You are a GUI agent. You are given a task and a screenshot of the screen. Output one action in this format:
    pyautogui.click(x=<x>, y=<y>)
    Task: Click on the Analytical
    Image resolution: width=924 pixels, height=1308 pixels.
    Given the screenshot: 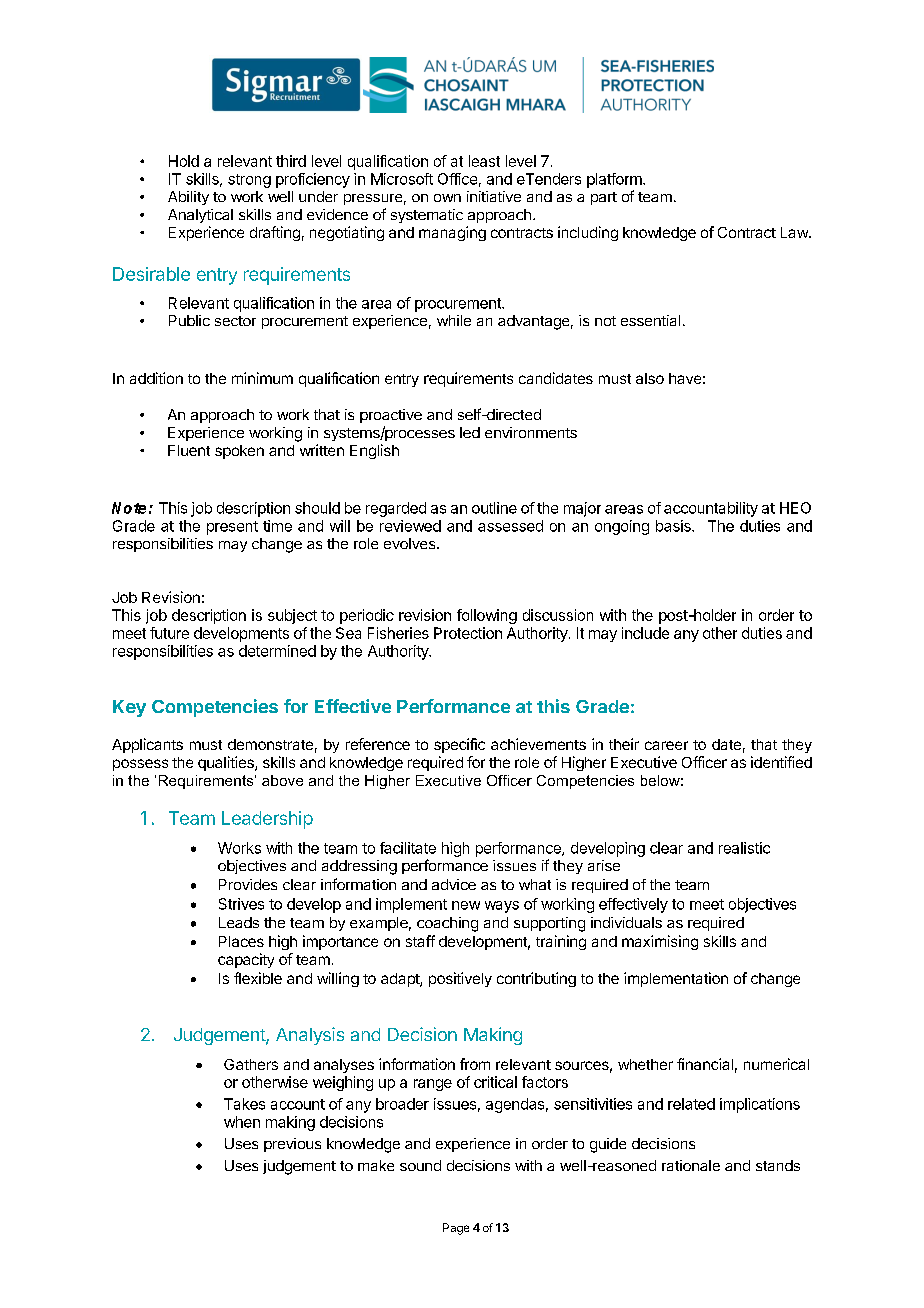 What is the action you would take?
    pyautogui.click(x=200, y=216)
